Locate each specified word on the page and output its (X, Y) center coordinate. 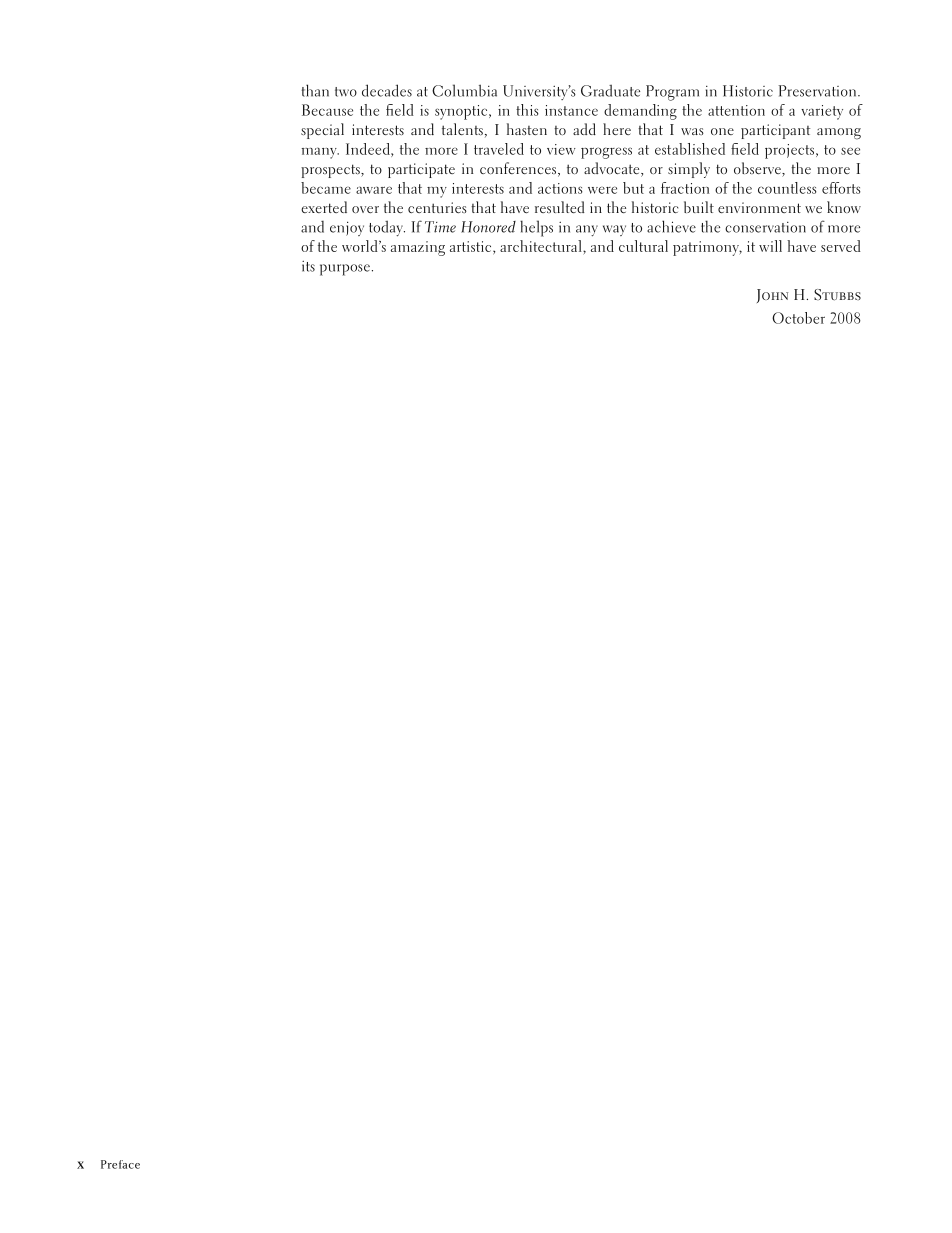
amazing (418, 248)
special (322, 131)
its (308, 266)
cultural (643, 246)
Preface (120, 1164)
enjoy (347, 228)
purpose (345, 270)
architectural (542, 247)
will (770, 246)
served (841, 246)
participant (775, 131)
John (772, 296)
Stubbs (837, 295)
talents (462, 129)
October (798, 318)
